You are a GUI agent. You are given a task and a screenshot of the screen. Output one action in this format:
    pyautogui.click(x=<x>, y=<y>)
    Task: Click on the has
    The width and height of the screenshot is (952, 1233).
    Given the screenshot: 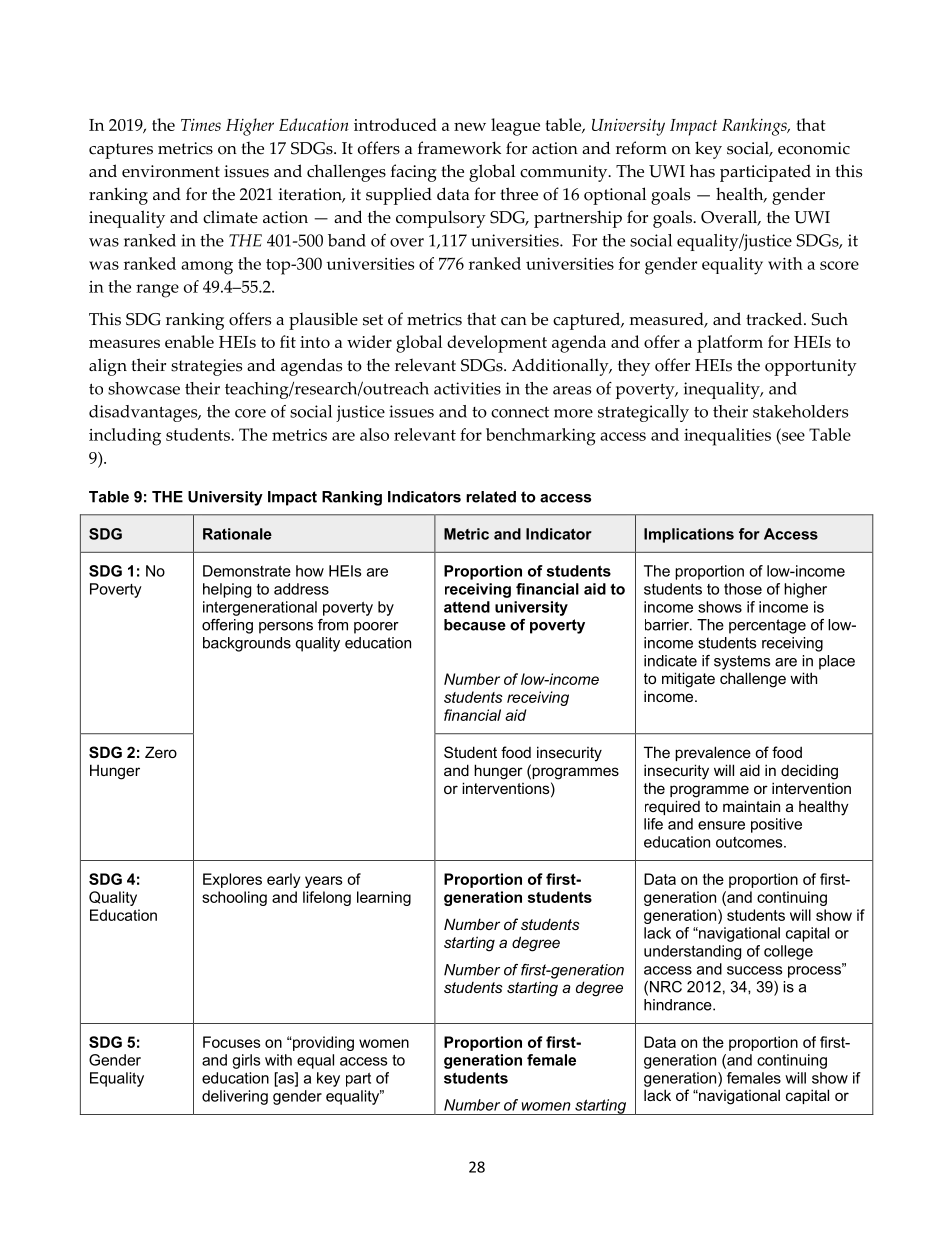 What is the action you would take?
    pyautogui.click(x=702, y=171)
